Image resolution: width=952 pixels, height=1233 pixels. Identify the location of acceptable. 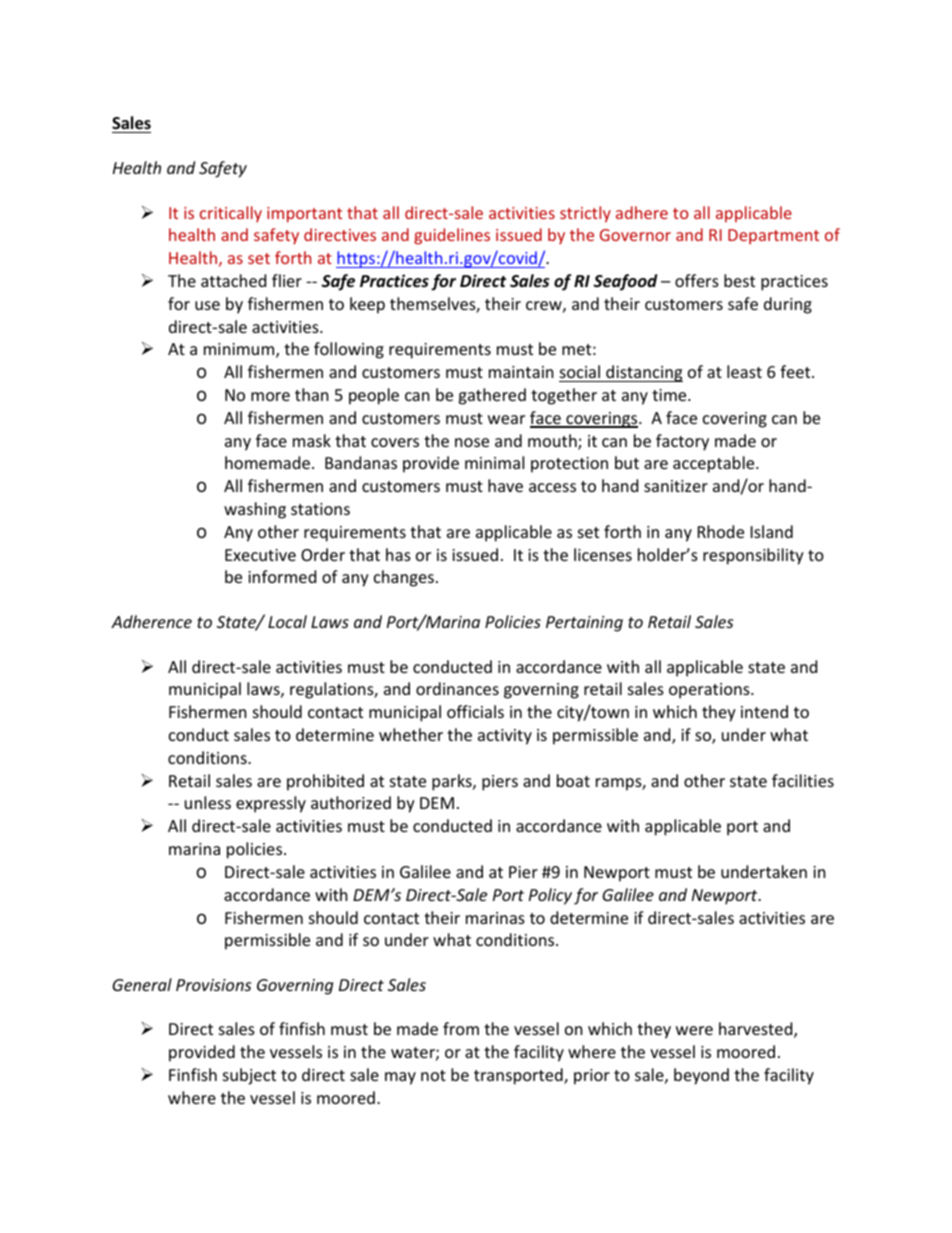
(715, 464).
